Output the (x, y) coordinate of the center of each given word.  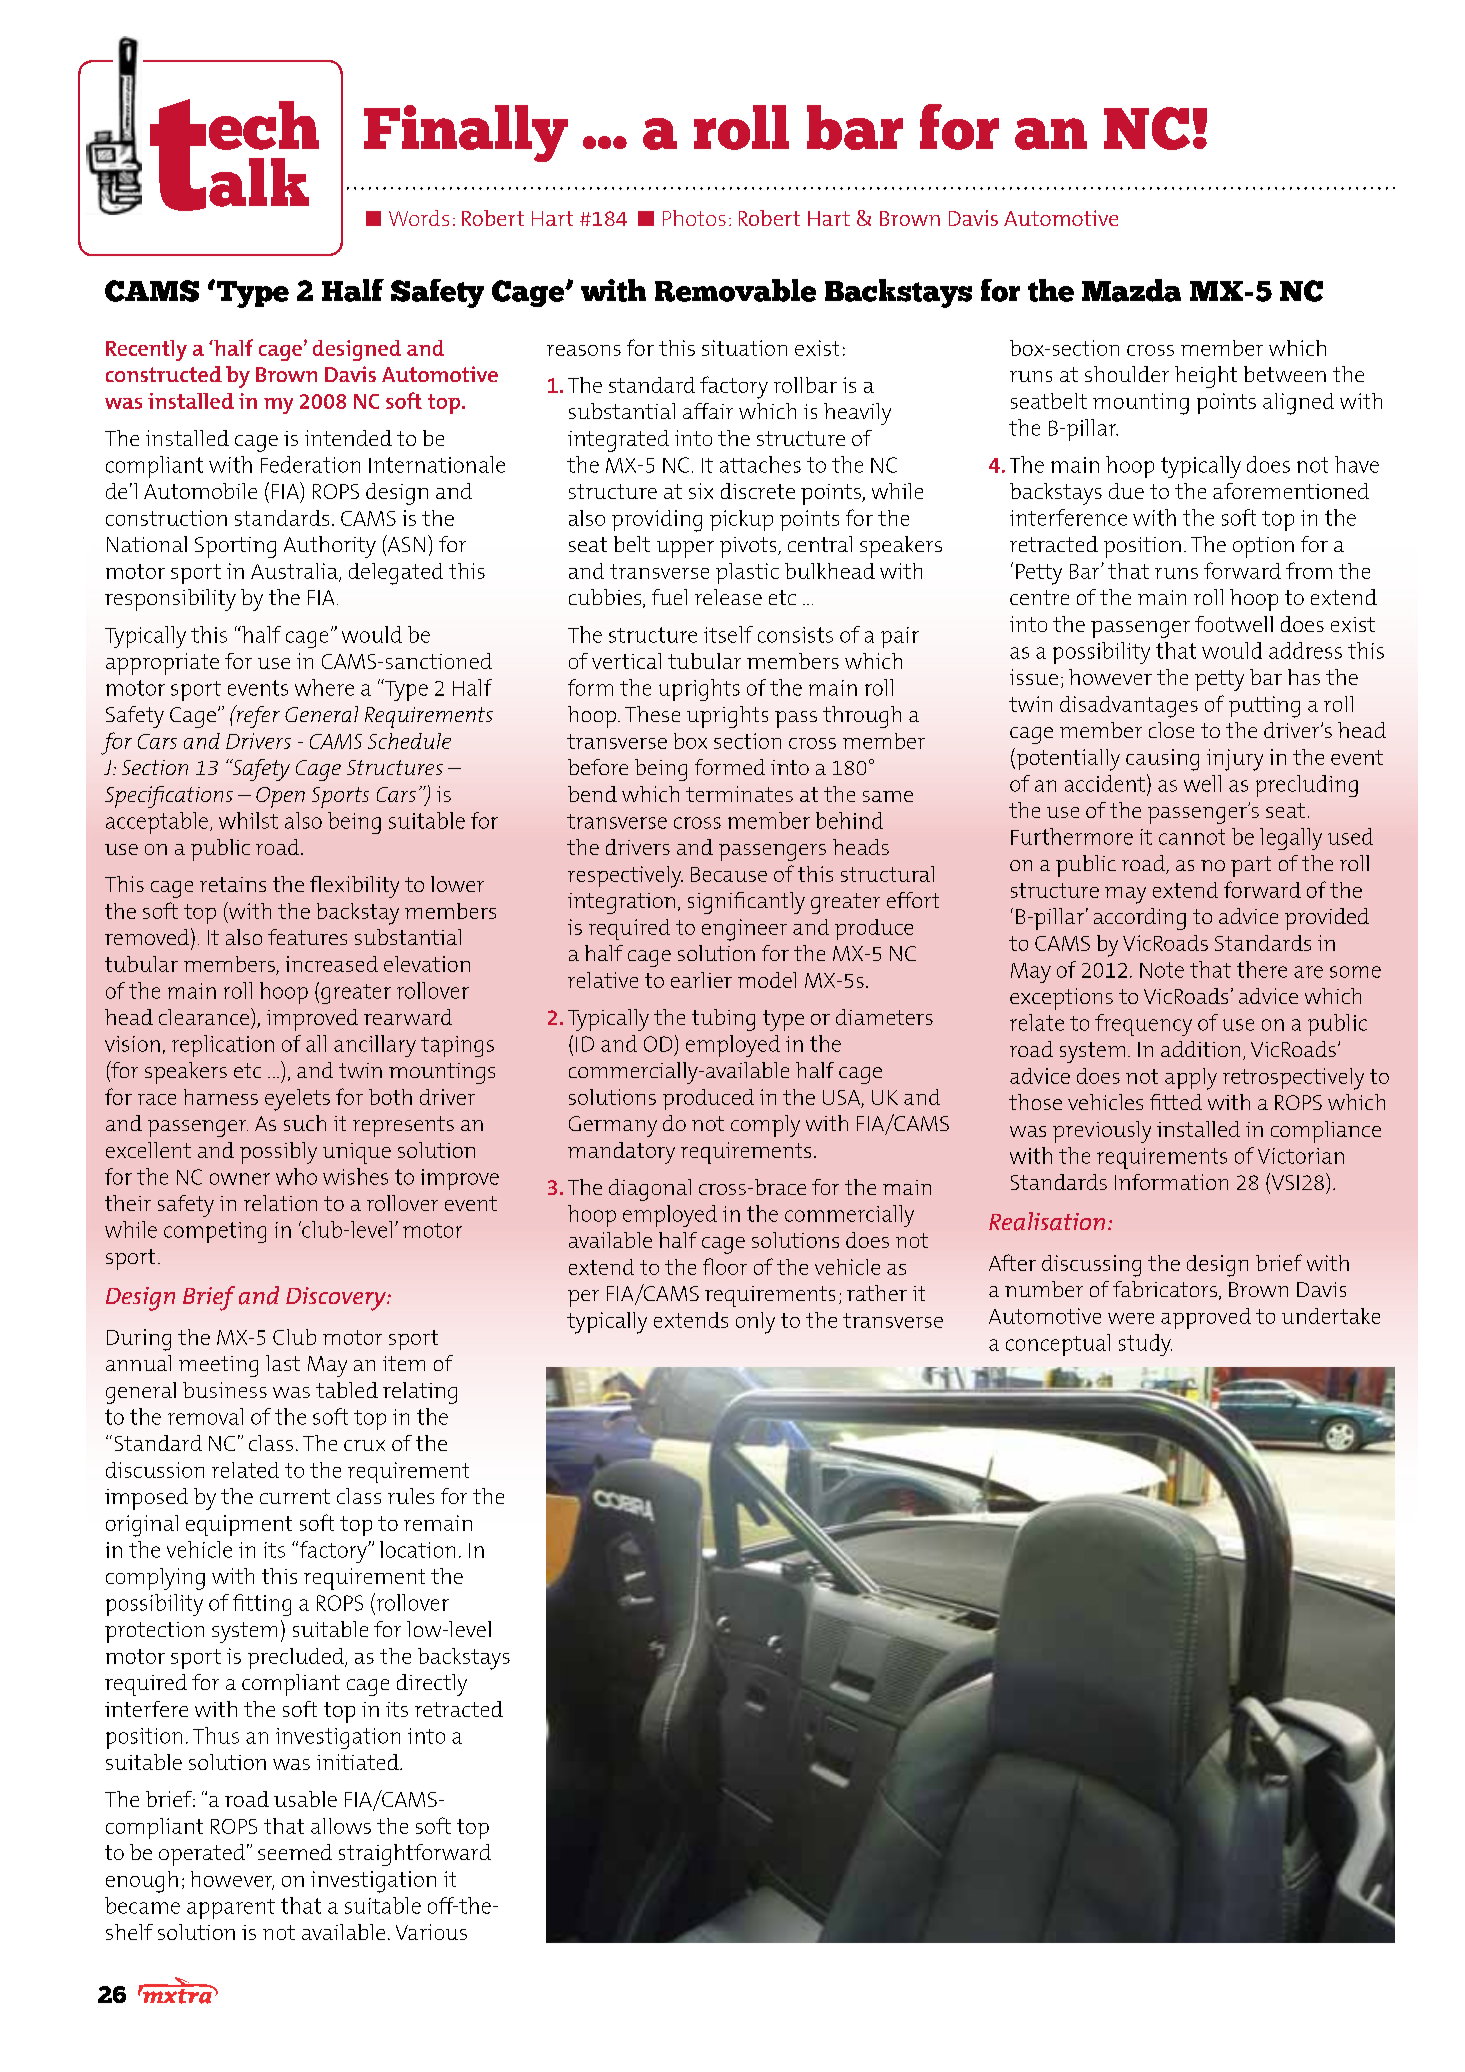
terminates (739, 794)
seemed (295, 1852)
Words (419, 218)
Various (431, 1932)
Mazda (1131, 290)
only (755, 1323)
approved (1206, 1318)
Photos (694, 218)
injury (1235, 760)
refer (257, 716)
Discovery (337, 1299)
